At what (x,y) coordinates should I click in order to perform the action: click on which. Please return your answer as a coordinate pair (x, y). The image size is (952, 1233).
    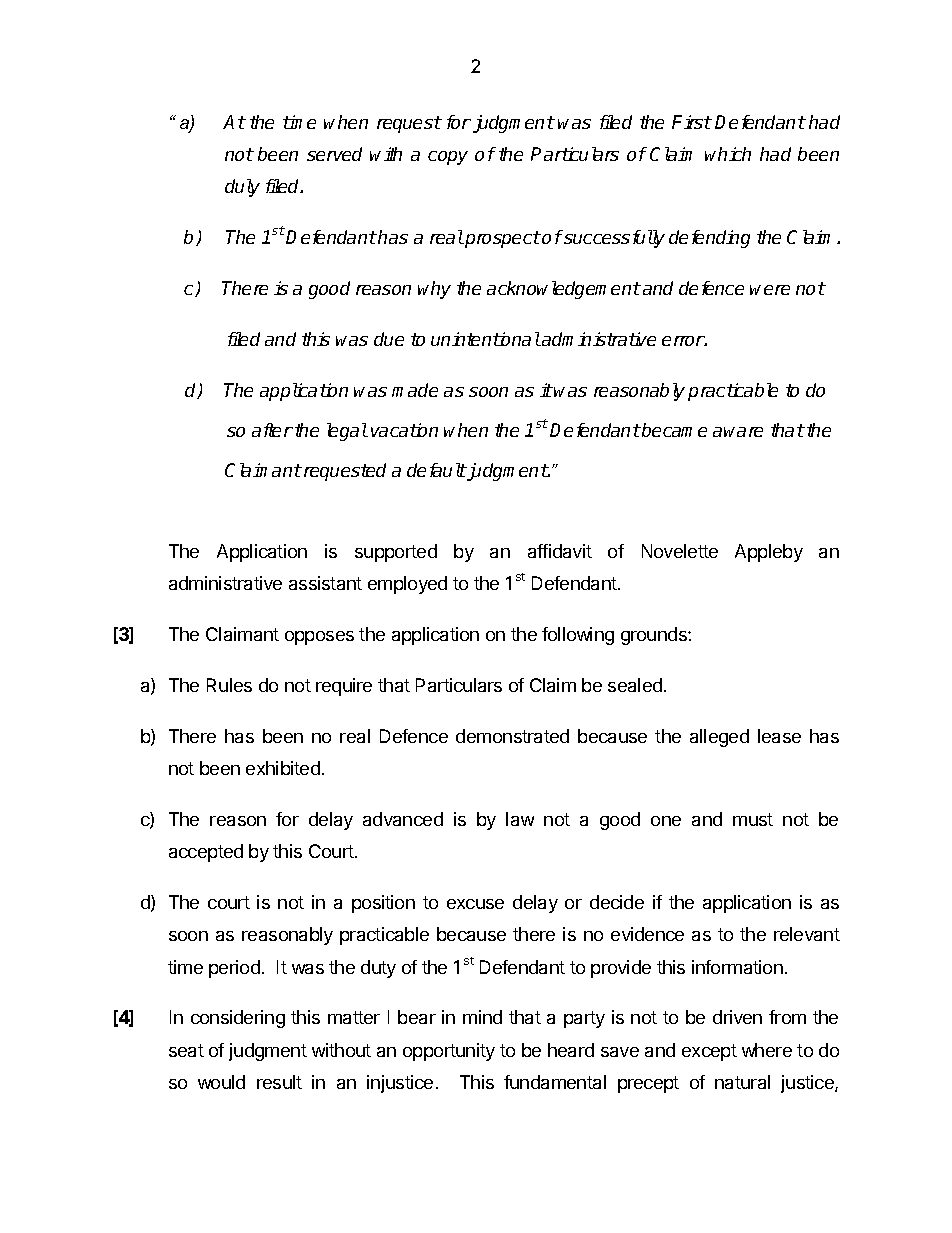
    Looking at the image, I should click on (728, 154).
